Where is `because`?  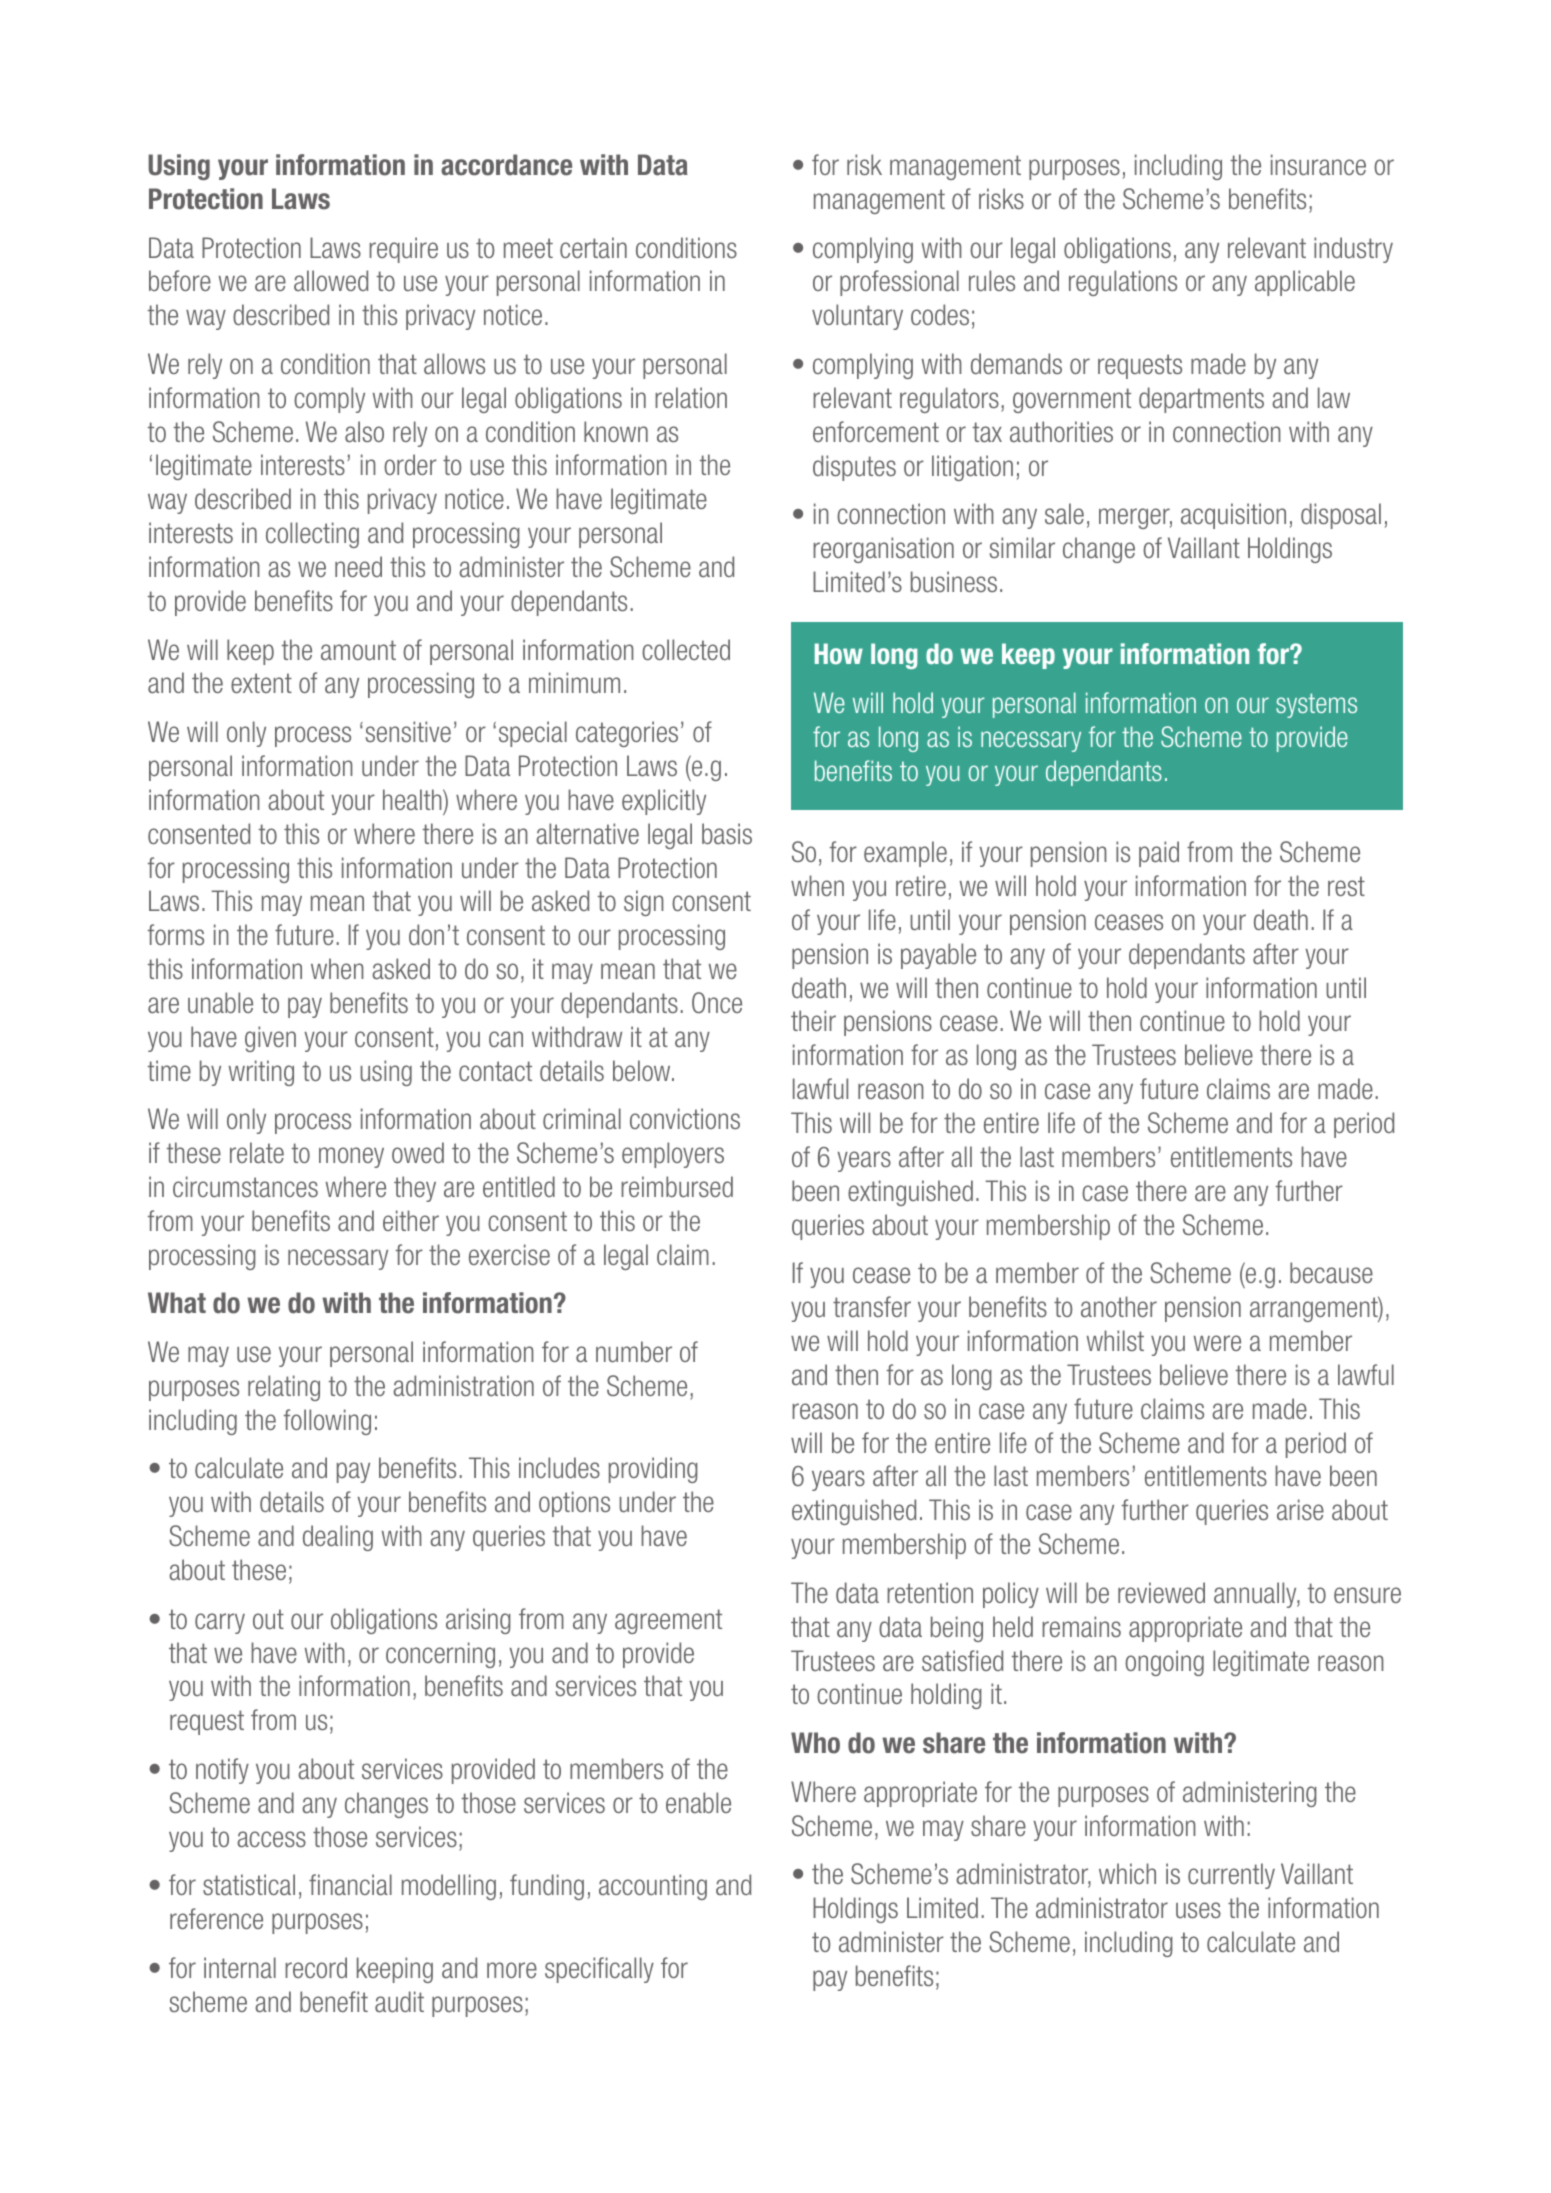 because is located at coordinates (1331, 1273).
